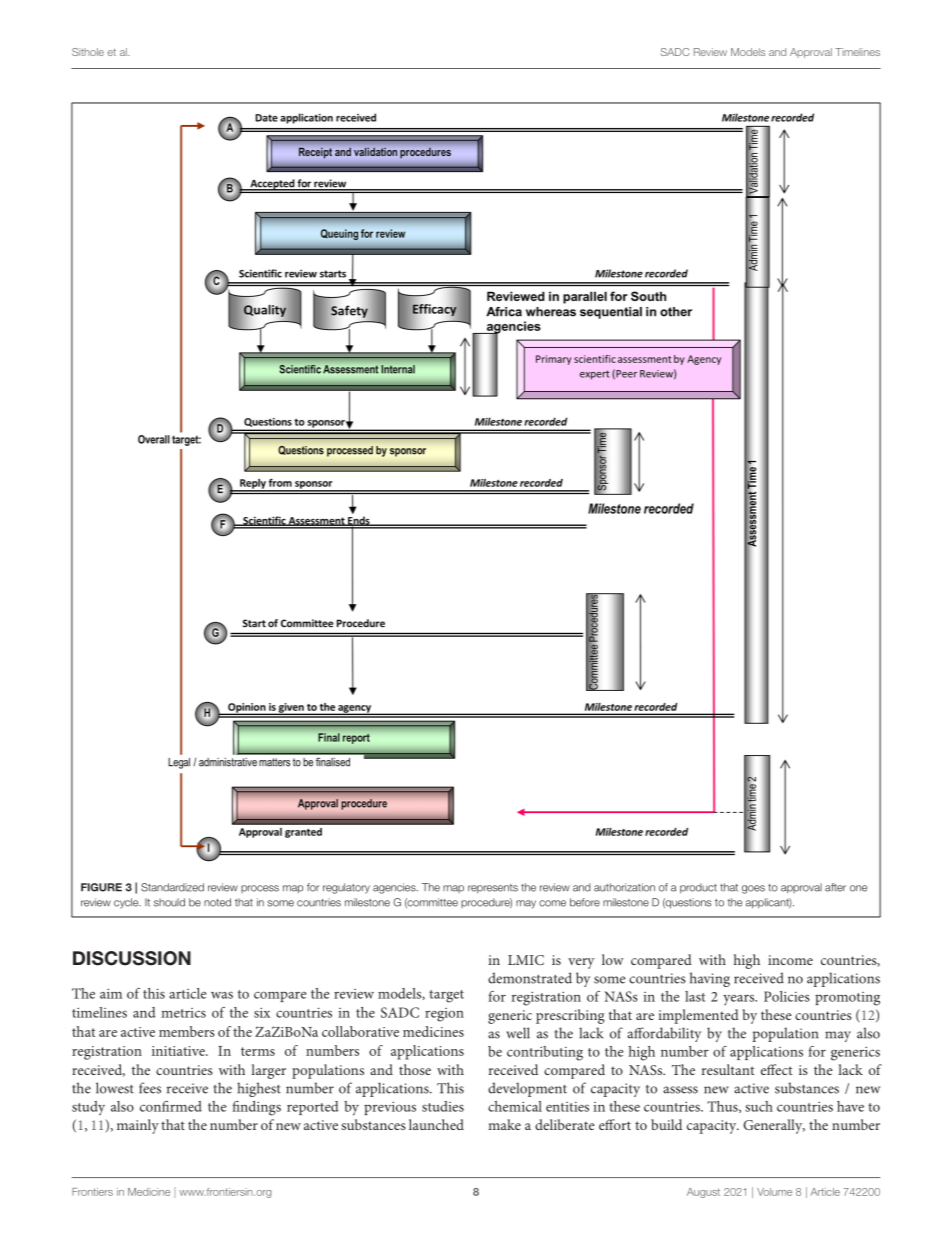 This page has width=952, height=1247. What do you see at coordinates (664, 1034) in the page?
I see `affordability` at bounding box center [664, 1034].
